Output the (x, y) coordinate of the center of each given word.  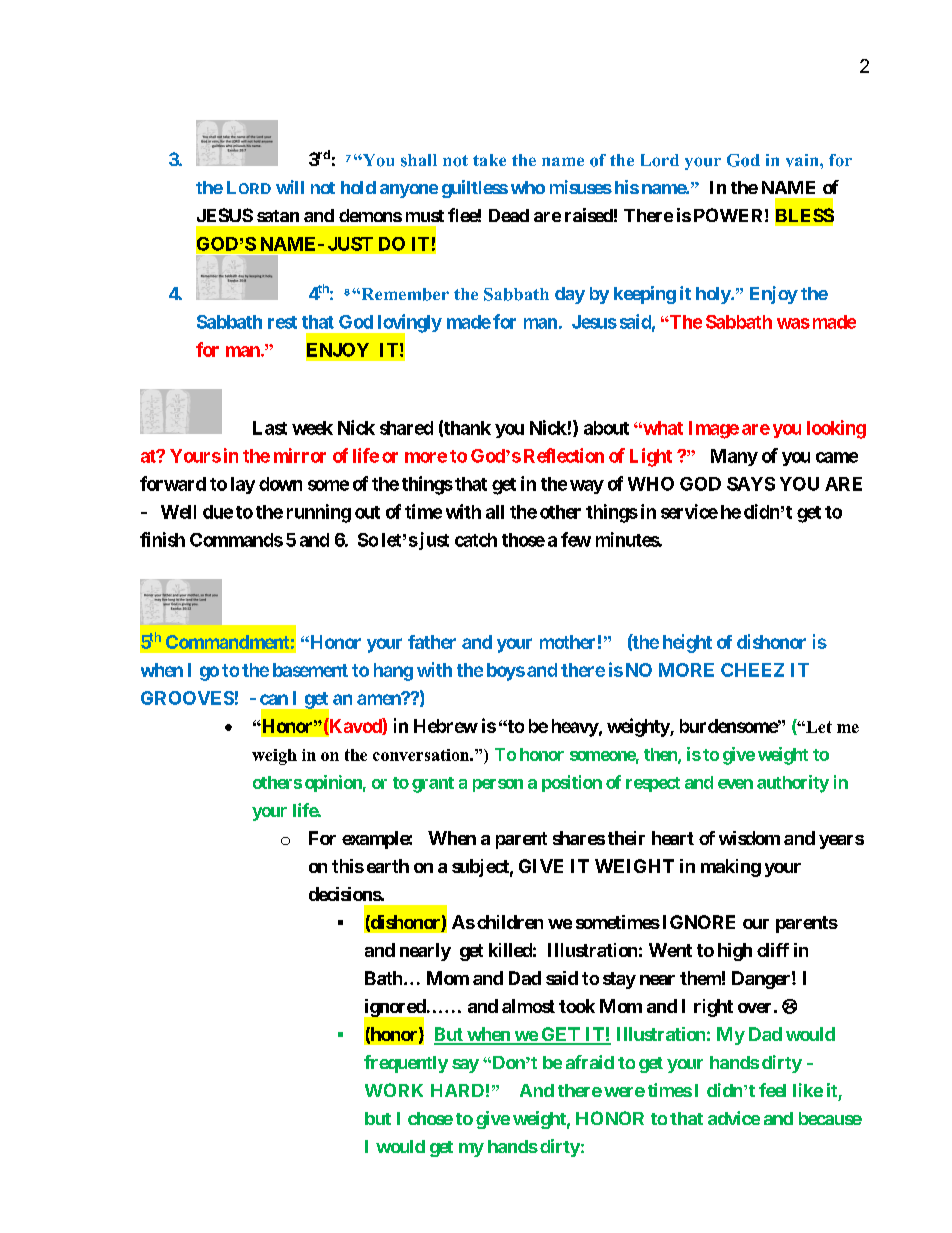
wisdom (749, 838)
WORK (394, 1090)
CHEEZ (752, 670)
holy (714, 295)
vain (803, 160)
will (290, 187)
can (274, 699)
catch (476, 540)
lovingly (408, 324)
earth (388, 866)
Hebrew (446, 726)
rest (282, 322)
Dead (509, 215)
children (510, 922)
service (689, 511)
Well (178, 512)
